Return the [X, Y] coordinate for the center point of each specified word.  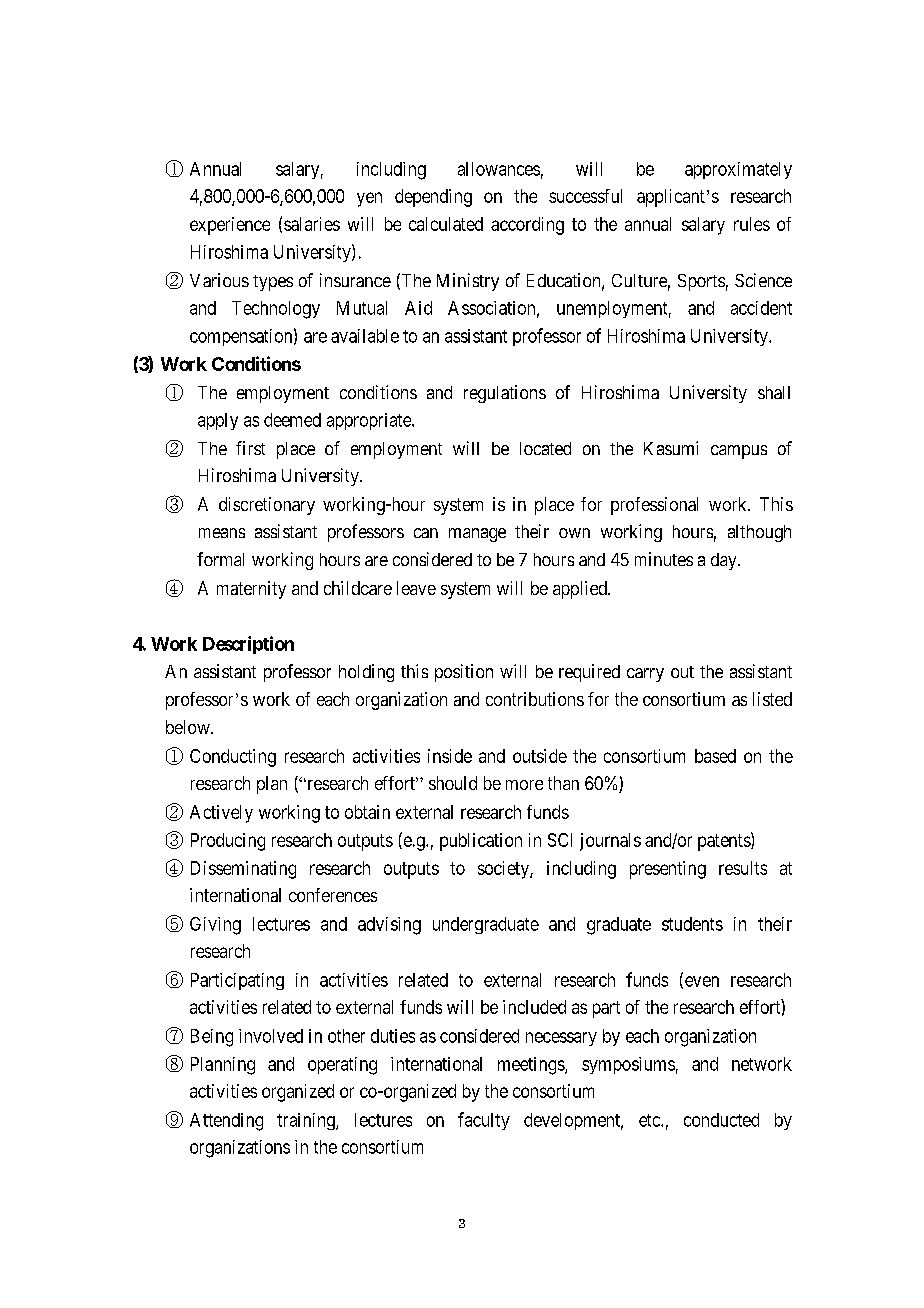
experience [230, 226]
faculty [484, 1121]
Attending [226, 1122]
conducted [721, 1120]
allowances [499, 169]
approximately [738, 170]
